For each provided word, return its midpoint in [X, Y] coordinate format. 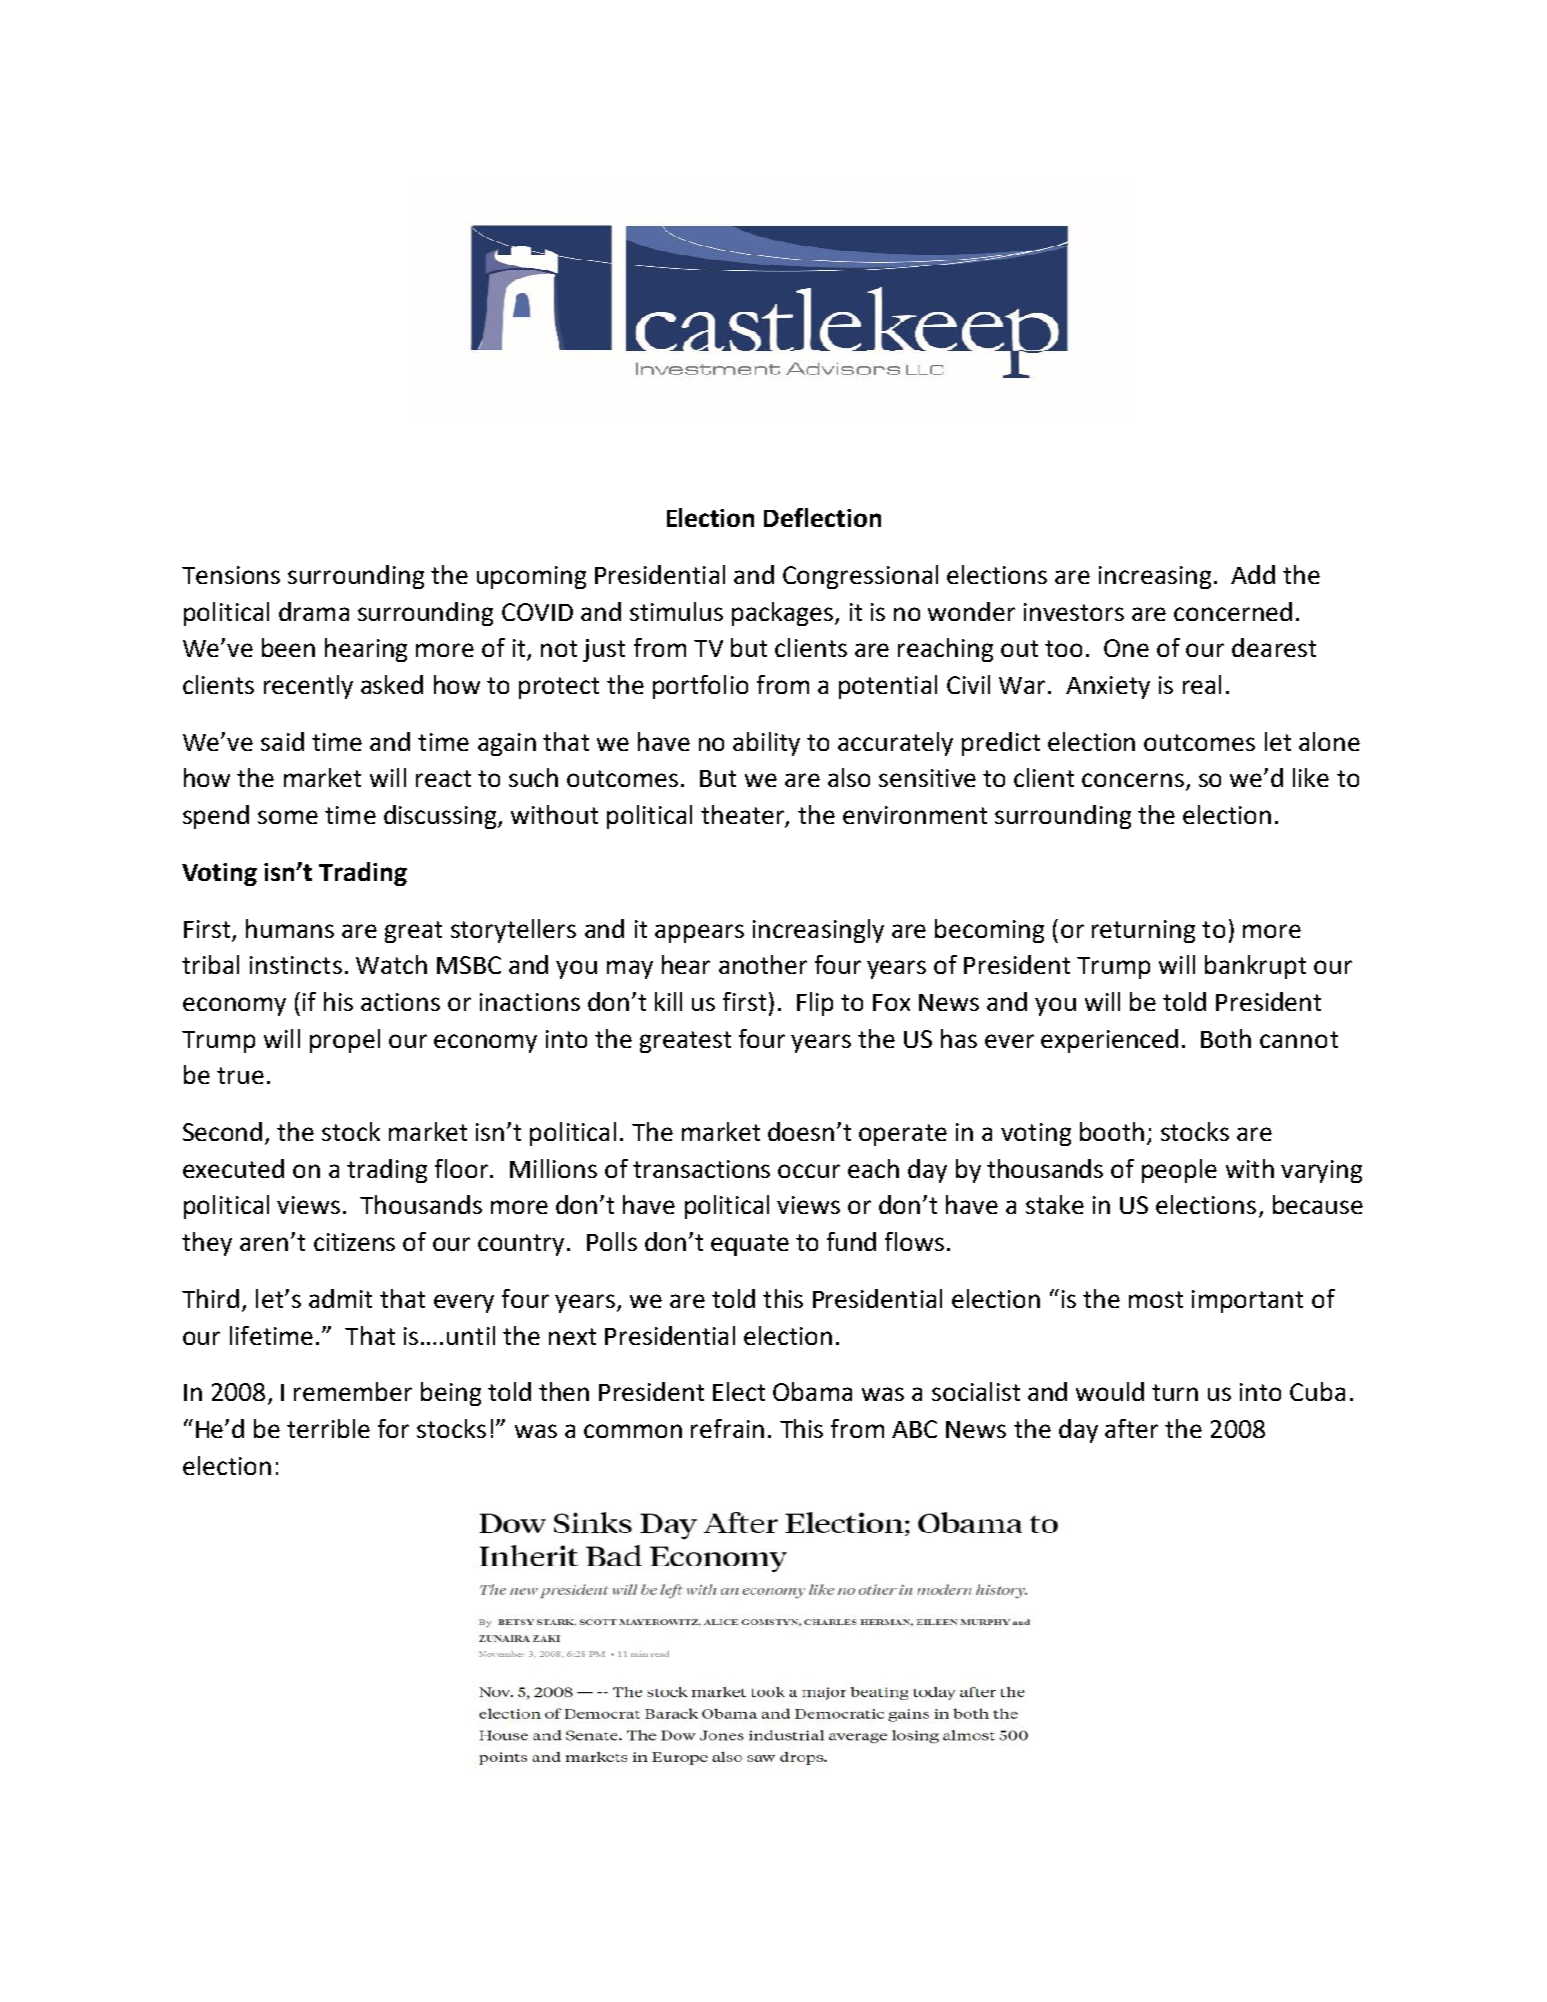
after [1131, 1428]
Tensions [231, 575]
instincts [296, 965]
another [763, 964]
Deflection [822, 517]
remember [353, 1391]
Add [1253, 574]
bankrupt [1255, 967]
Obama [812, 1391]
